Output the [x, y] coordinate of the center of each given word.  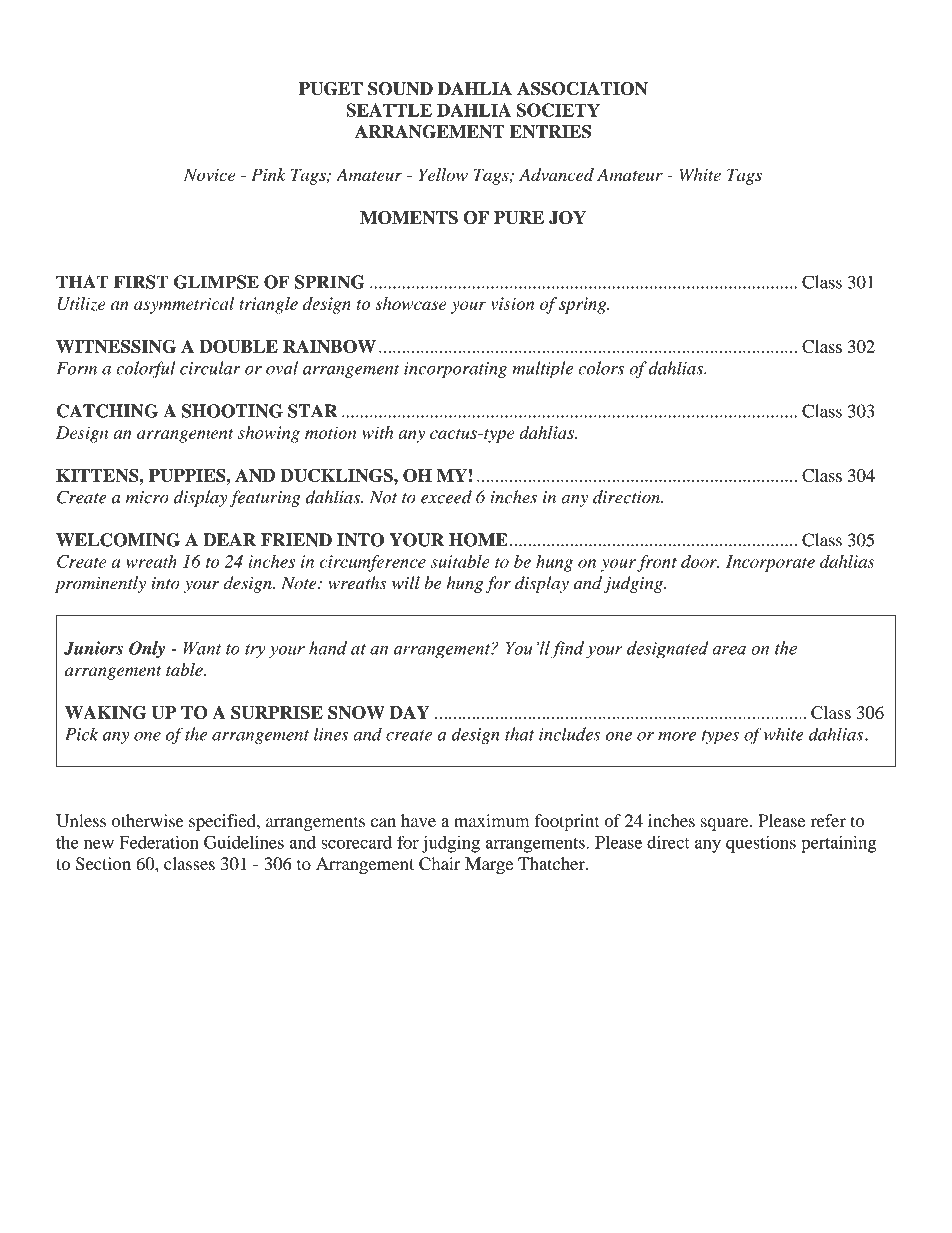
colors [601, 368]
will [406, 583]
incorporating [455, 370]
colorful [145, 369]
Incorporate [770, 563]
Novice [209, 174]
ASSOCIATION [582, 89]
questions [761, 844]
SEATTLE [389, 110]
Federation [159, 842]
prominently [100, 584]
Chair [440, 864]
